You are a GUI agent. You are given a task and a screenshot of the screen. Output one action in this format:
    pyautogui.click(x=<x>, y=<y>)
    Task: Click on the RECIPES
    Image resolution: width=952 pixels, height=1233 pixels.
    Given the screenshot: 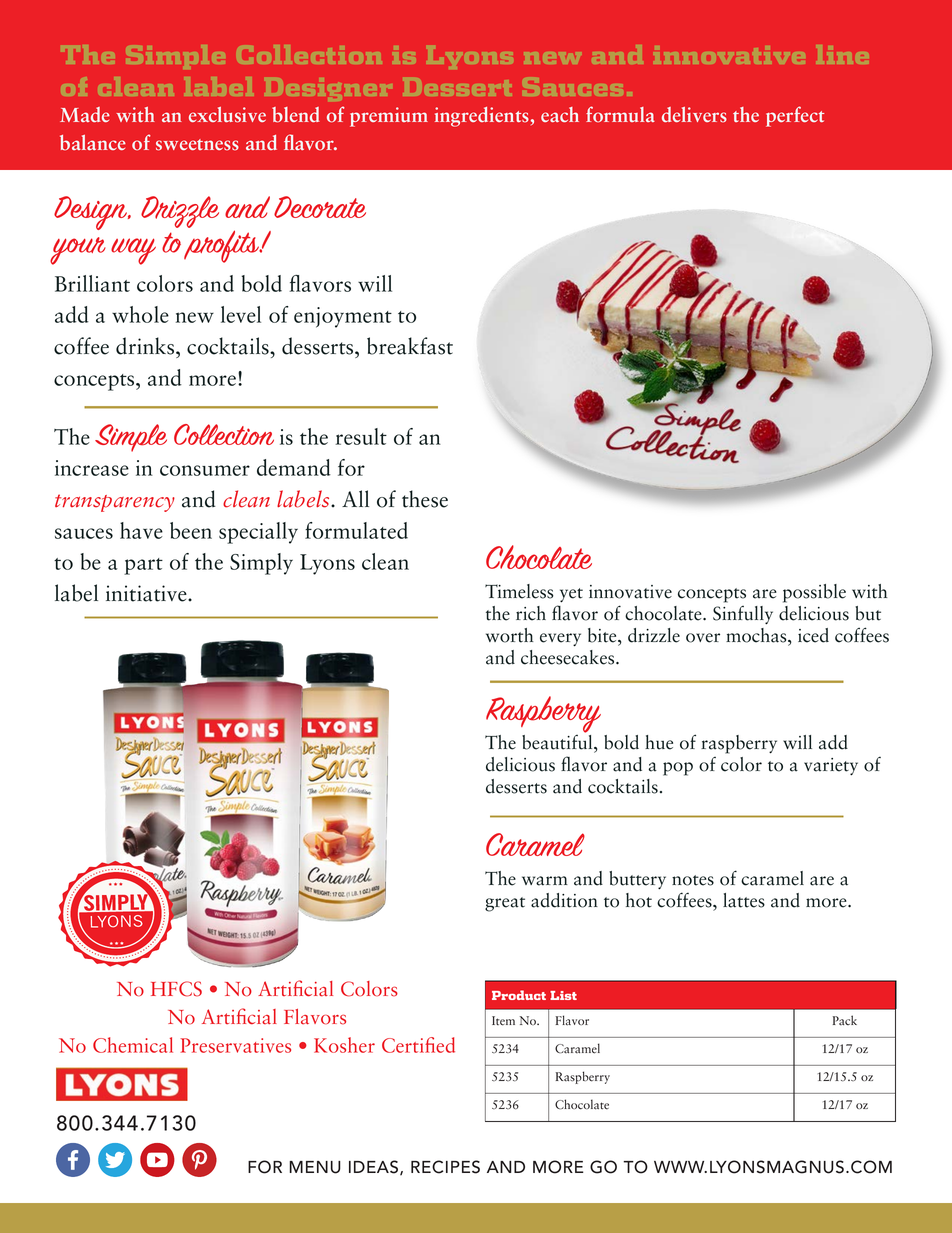 What is the action you would take?
    pyautogui.click(x=445, y=1167)
